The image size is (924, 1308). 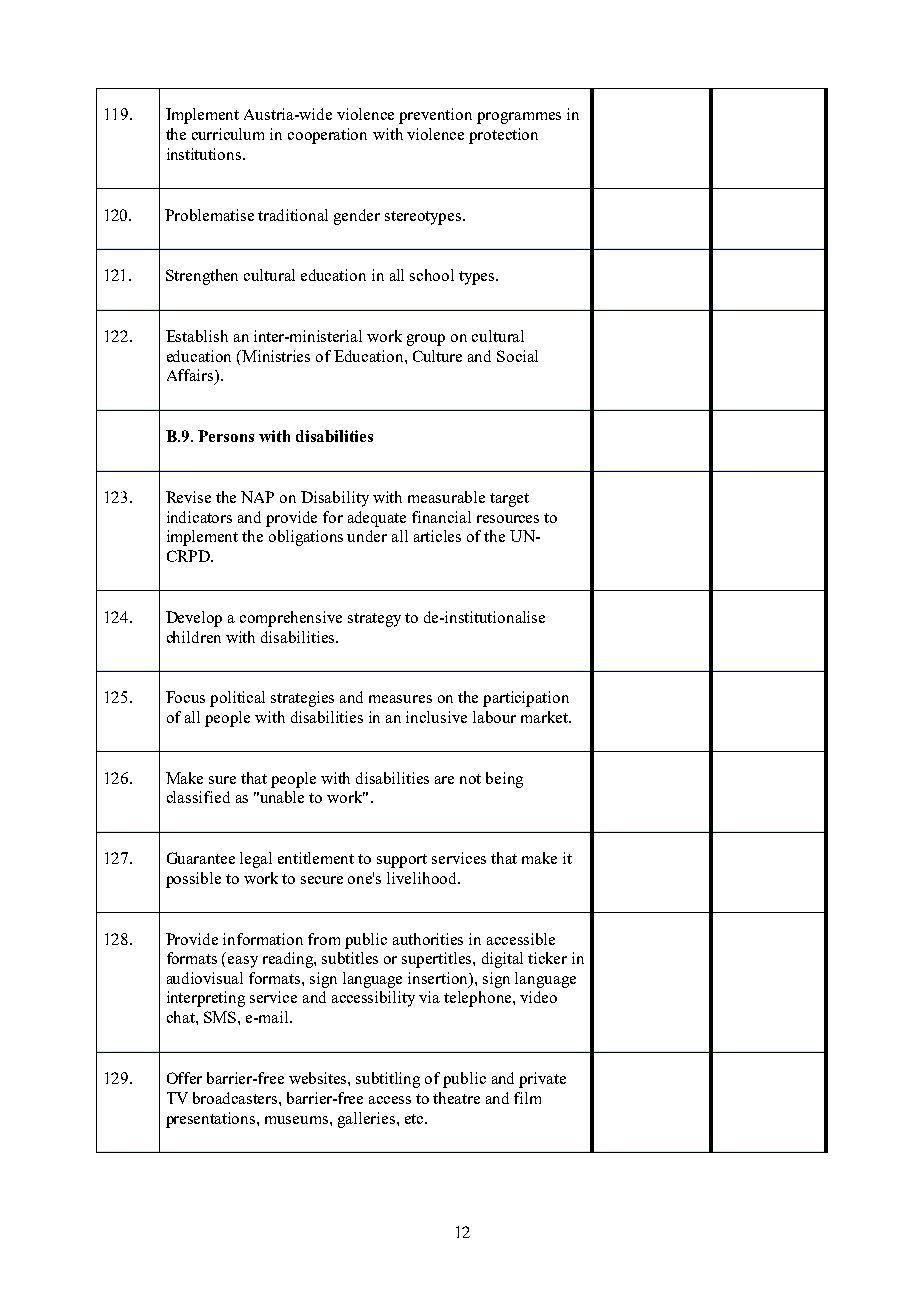 What do you see at coordinates (335, 499) in the page?
I see `Disability` at bounding box center [335, 499].
